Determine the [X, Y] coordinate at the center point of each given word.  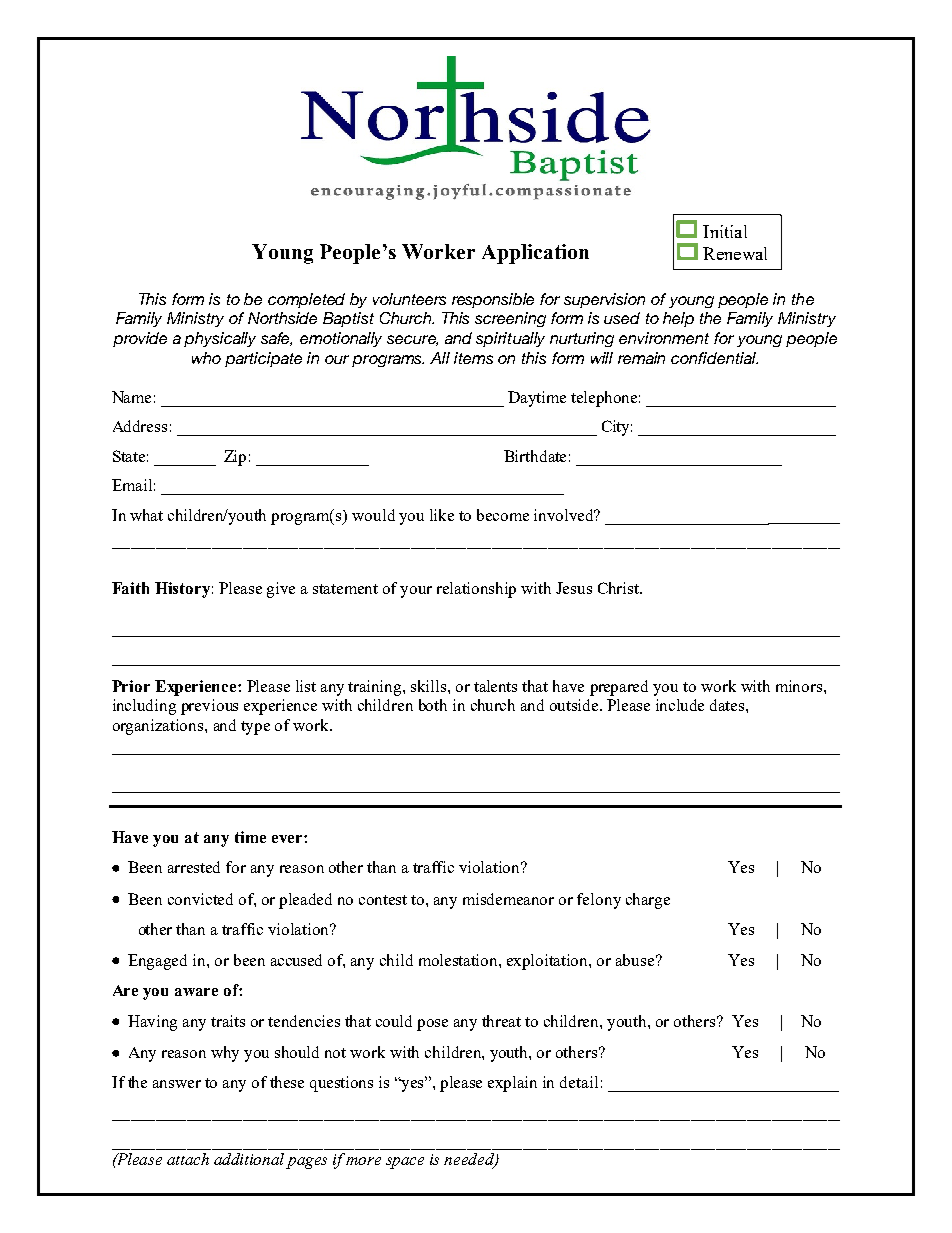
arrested [194, 867]
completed [306, 300]
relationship [476, 590]
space [405, 1163]
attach [188, 1159]
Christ [620, 588]
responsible [493, 300]
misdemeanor [508, 899]
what [146, 515]
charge [648, 901]
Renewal [735, 253]
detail [579, 1082]
